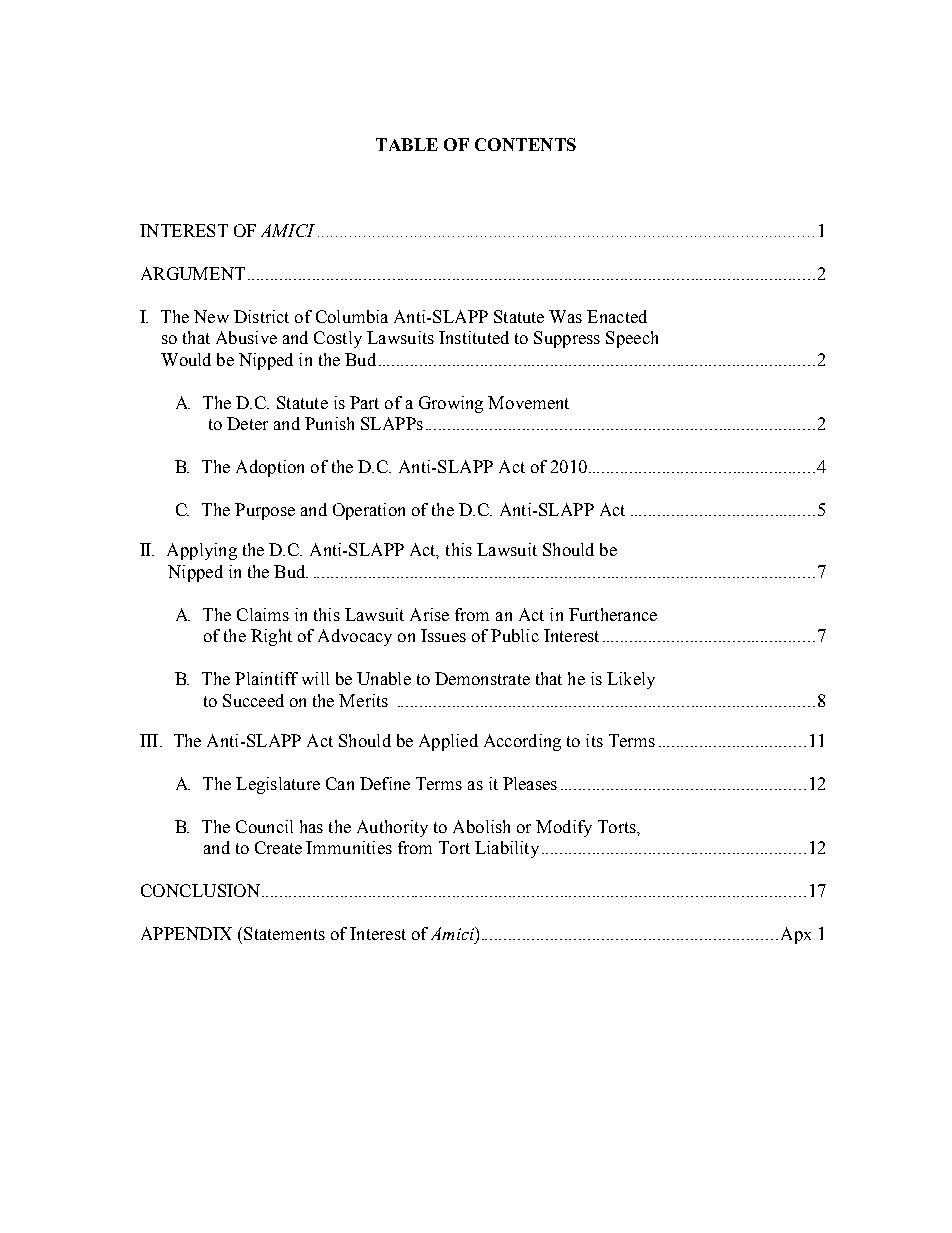  Describe the element at coordinates (613, 614) in the page. I see `Furtherance` at that location.
